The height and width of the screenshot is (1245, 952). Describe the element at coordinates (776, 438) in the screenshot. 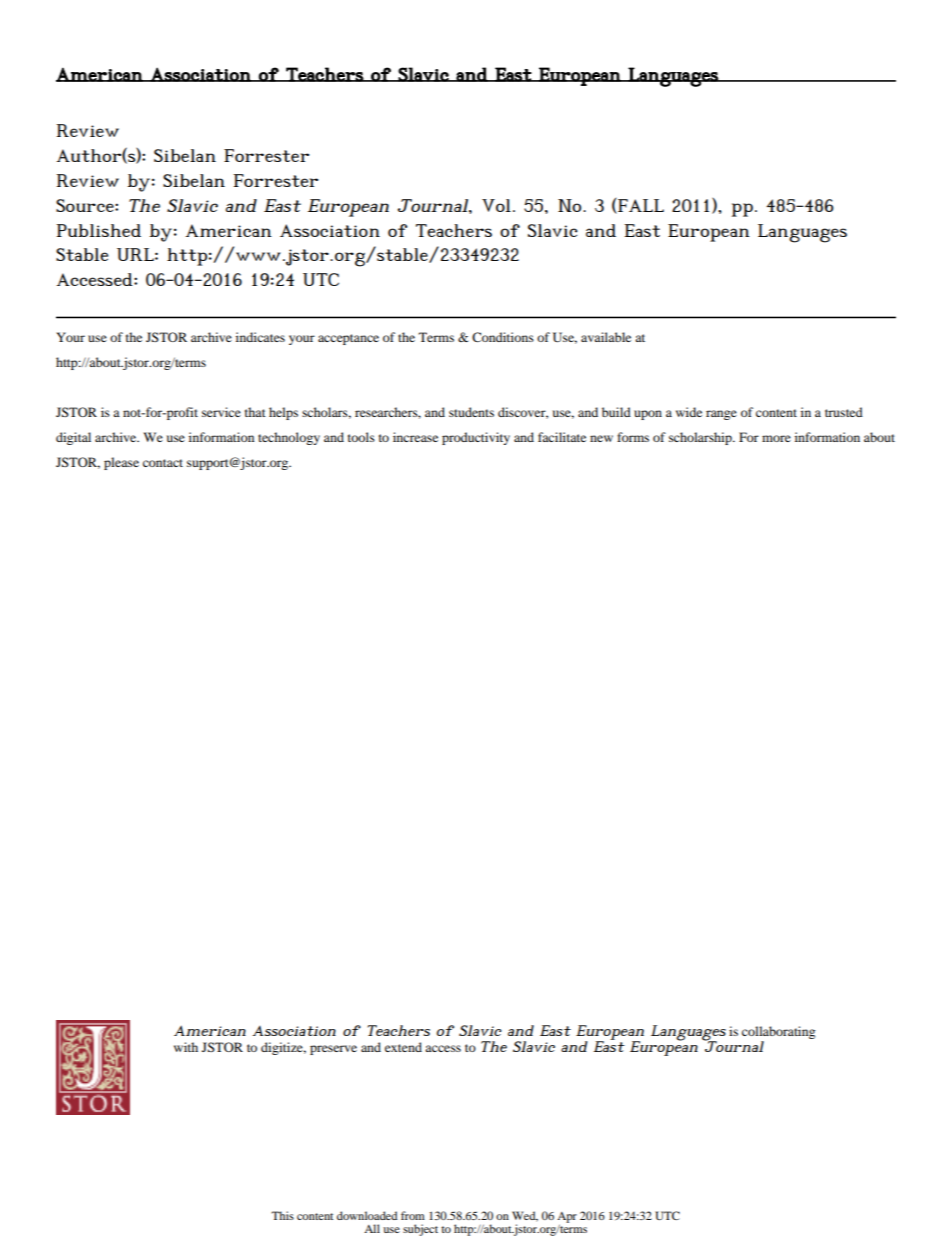

I see `more` at that location.
